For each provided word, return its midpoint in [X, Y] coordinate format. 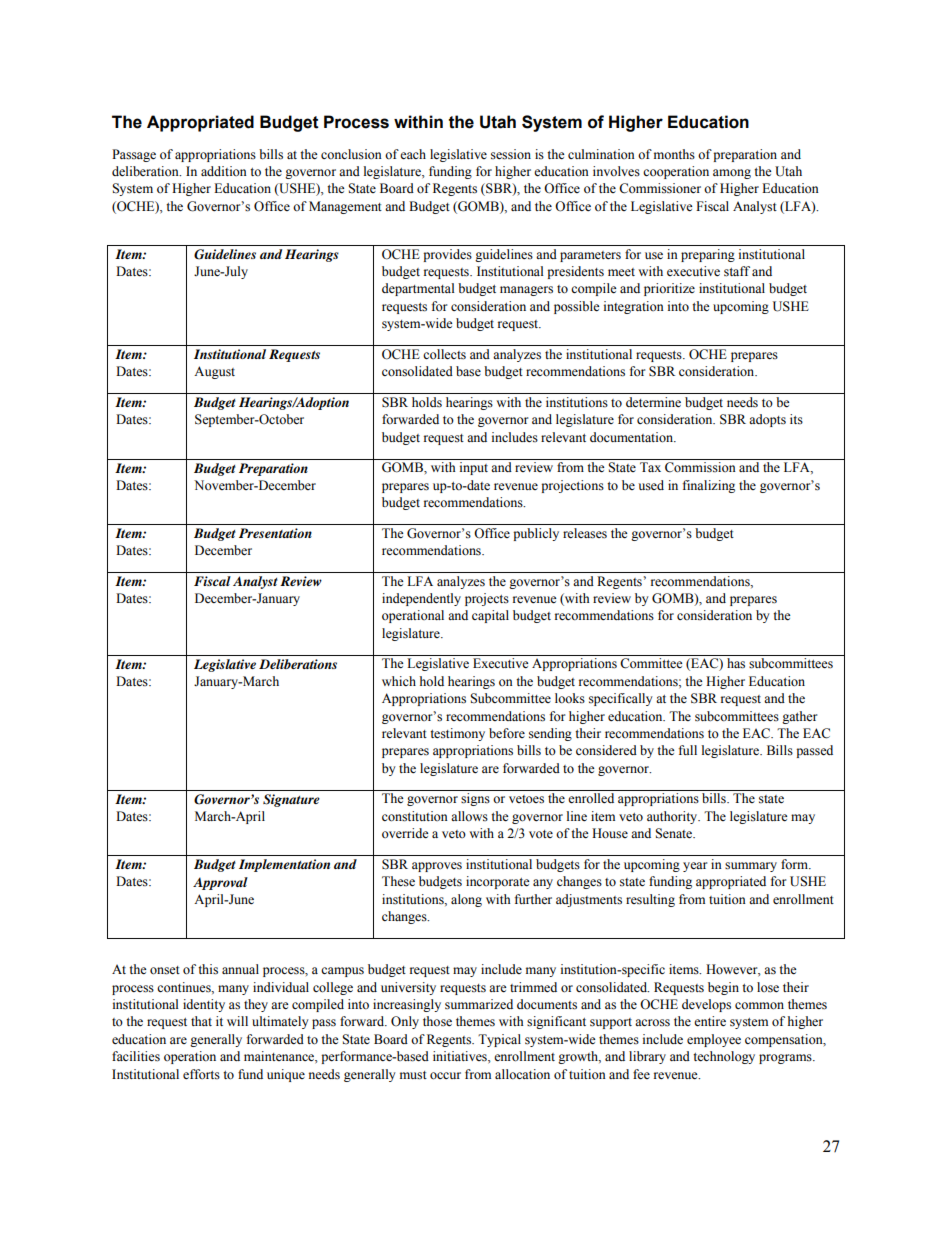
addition [224, 171]
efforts [201, 1074]
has [736, 663]
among [732, 174]
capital [490, 616]
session [511, 154]
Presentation [275, 533]
